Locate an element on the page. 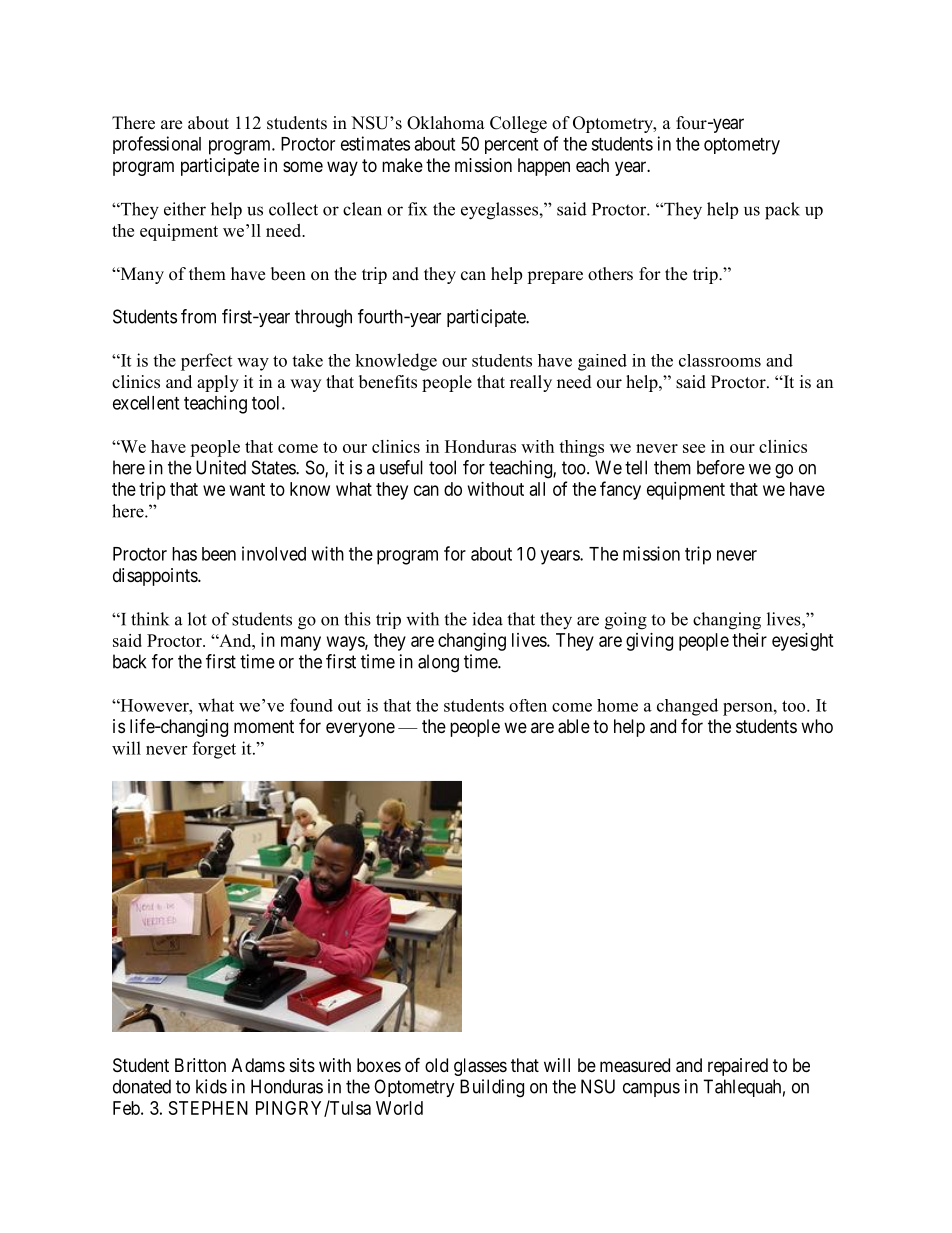 The height and width of the document is (1233, 952). kids is located at coordinates (211, 1086).
